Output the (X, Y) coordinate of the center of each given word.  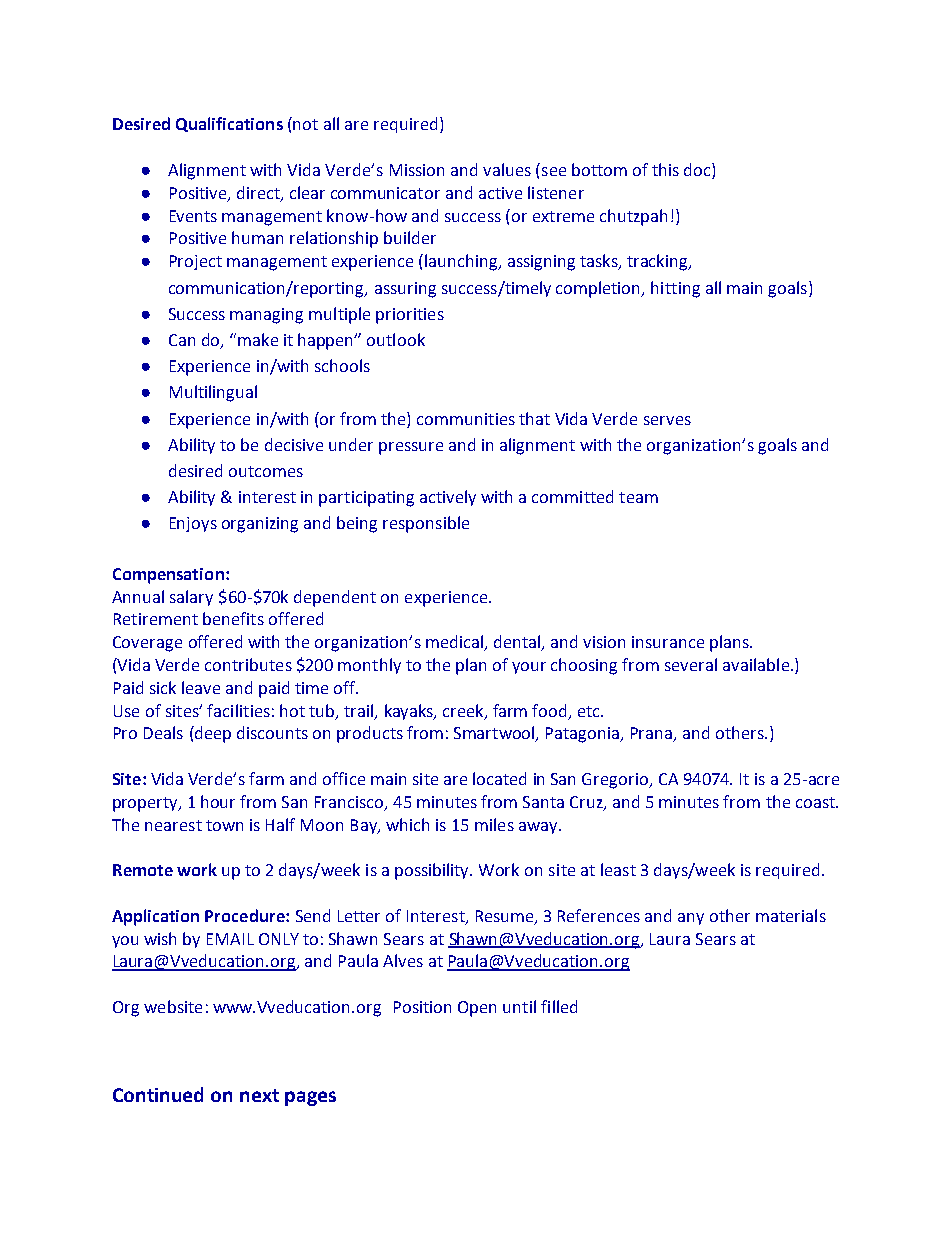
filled (559, 1006)
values (507, 169)
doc (698, 171)
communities (466, 419)
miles (494, 824)
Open (477, 1009)
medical (456, 643)
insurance (668, 642)
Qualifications (229, 124)
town (224, 825)
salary (191, 598)
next (259, 1095)
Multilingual (213, 393)
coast (816, 802)
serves (667, 420)
